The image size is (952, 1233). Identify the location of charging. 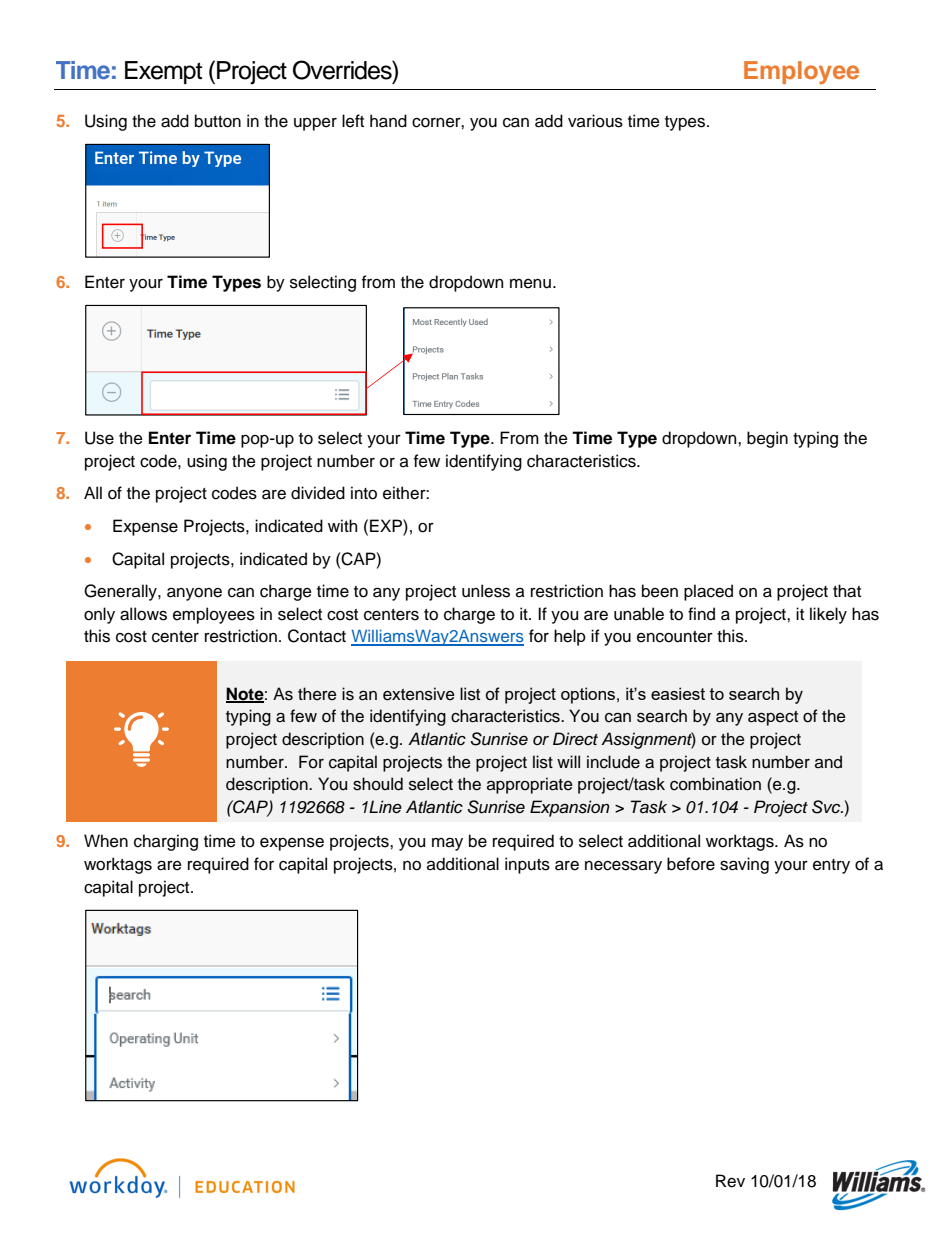
(166, 842).
